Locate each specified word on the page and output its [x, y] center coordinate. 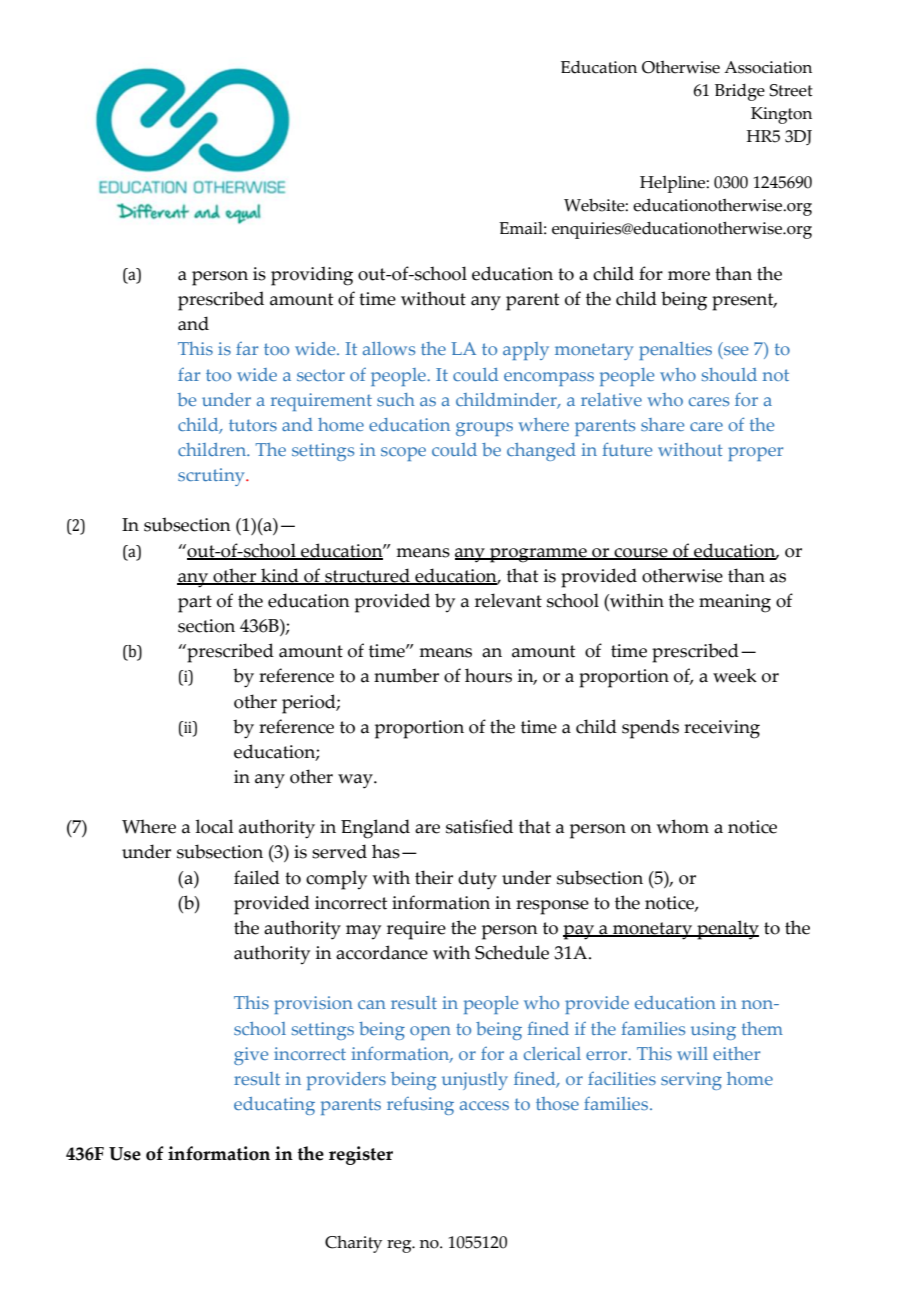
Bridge [740, 92]
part [195, 604]
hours [488, 675]
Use [125, 1154]
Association [768, 67]
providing [312, 276]
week [735, 675]
